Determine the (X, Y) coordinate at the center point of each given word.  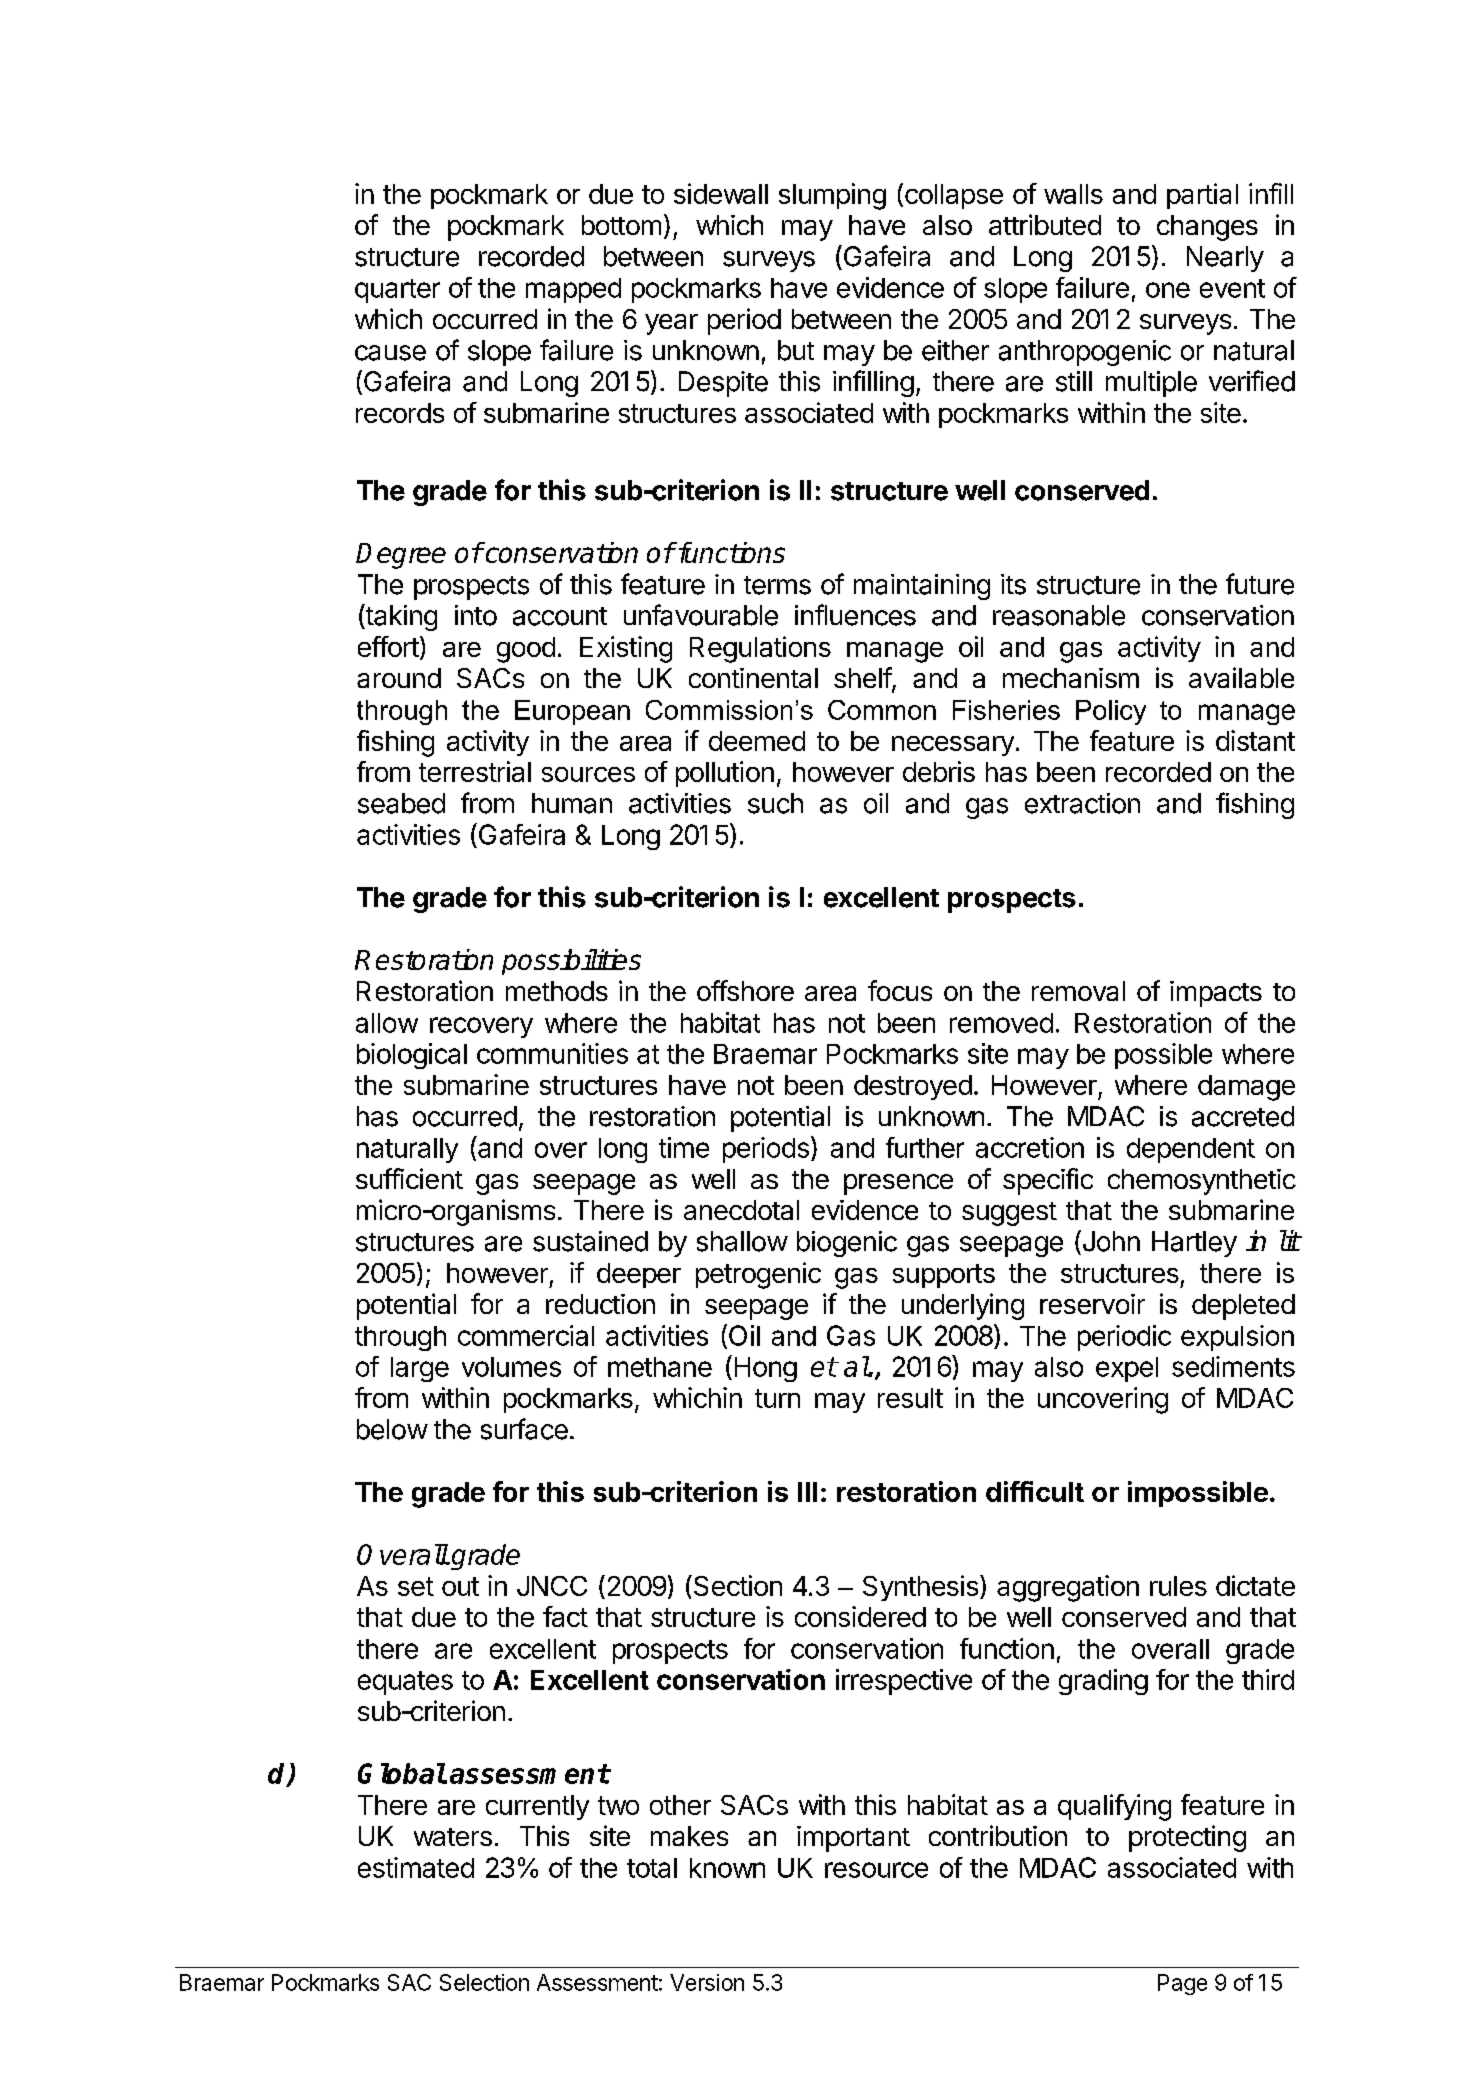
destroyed (913, 1087)
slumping (832, 196)
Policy (1111, 712)
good (526, 650)
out (460, 1586)
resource (876, 1870)
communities (552, 1053)
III (807, 1492)
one (1168, 290)
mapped (573, 290)
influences (855, 615)
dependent (1191, 1150)
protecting (1187, 1838)
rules (1178, 1586)
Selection (484, 1982)
